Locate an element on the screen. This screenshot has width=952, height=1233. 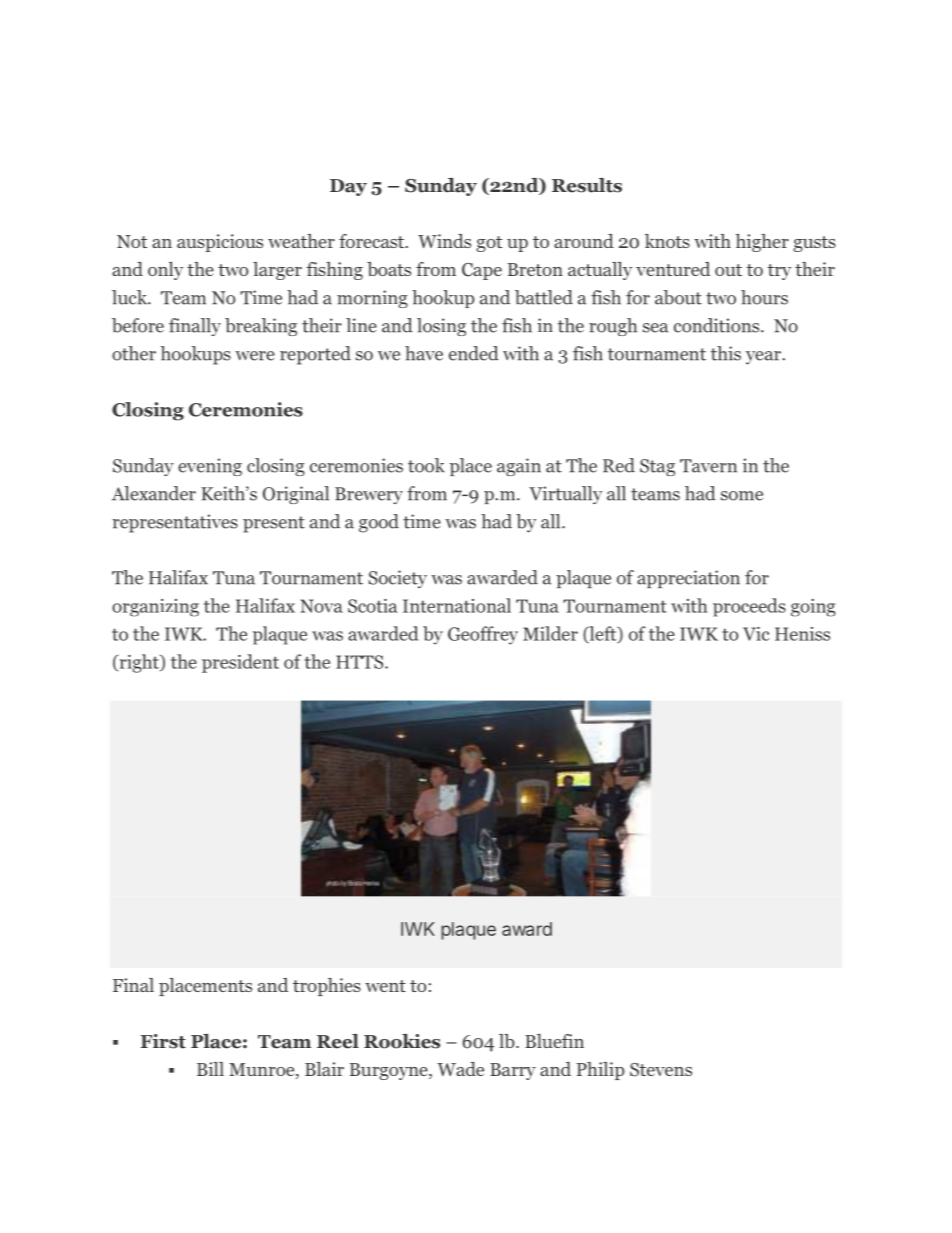
Tavern is located at coordinates (708, 466).
